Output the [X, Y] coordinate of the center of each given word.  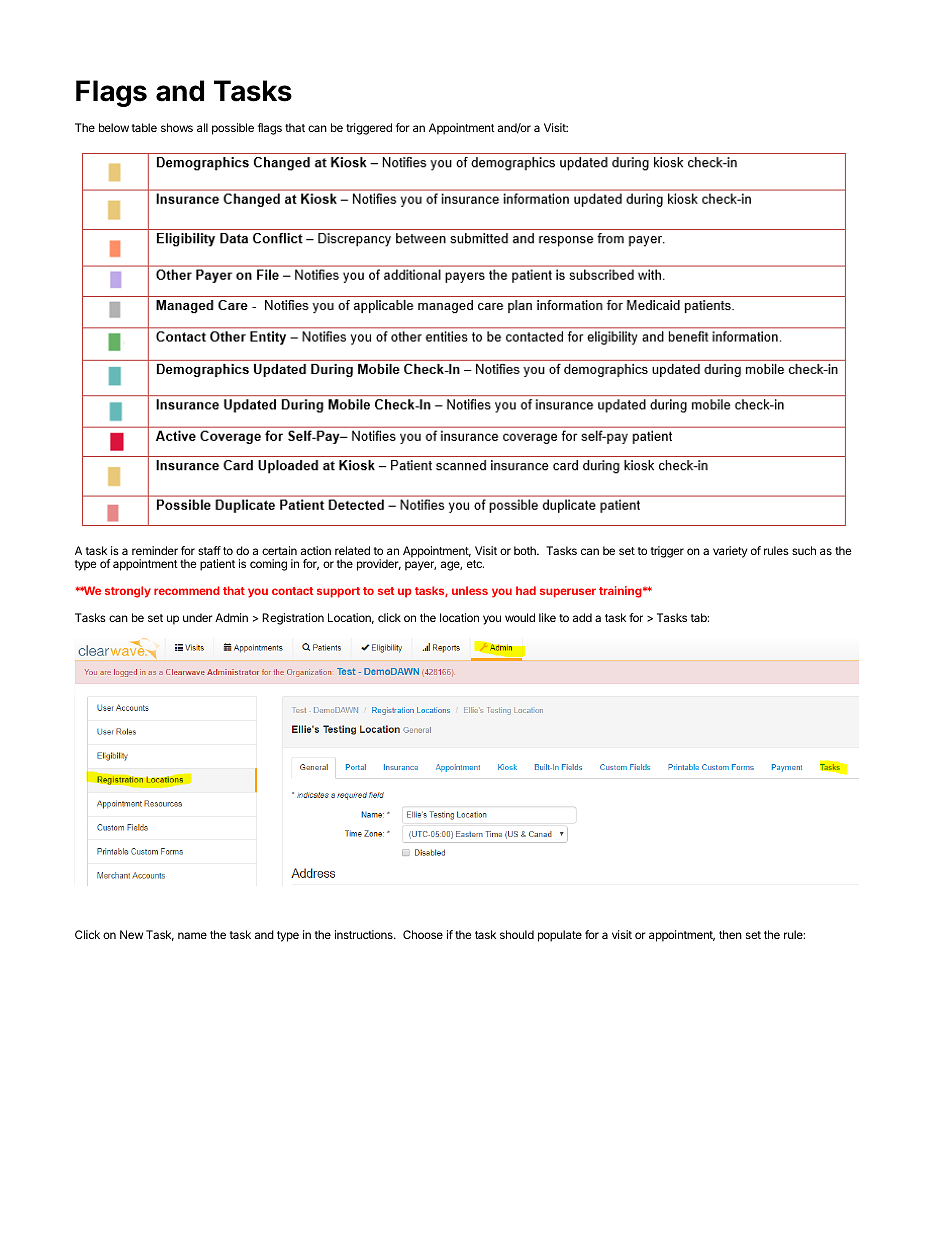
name [192, 935]
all [202, 127]
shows [177, 127]
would [520, 617]
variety [730, 552]
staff [209, 550]
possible [233, 129]
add [582, 617]
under [198, 617]
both [526, 550]
